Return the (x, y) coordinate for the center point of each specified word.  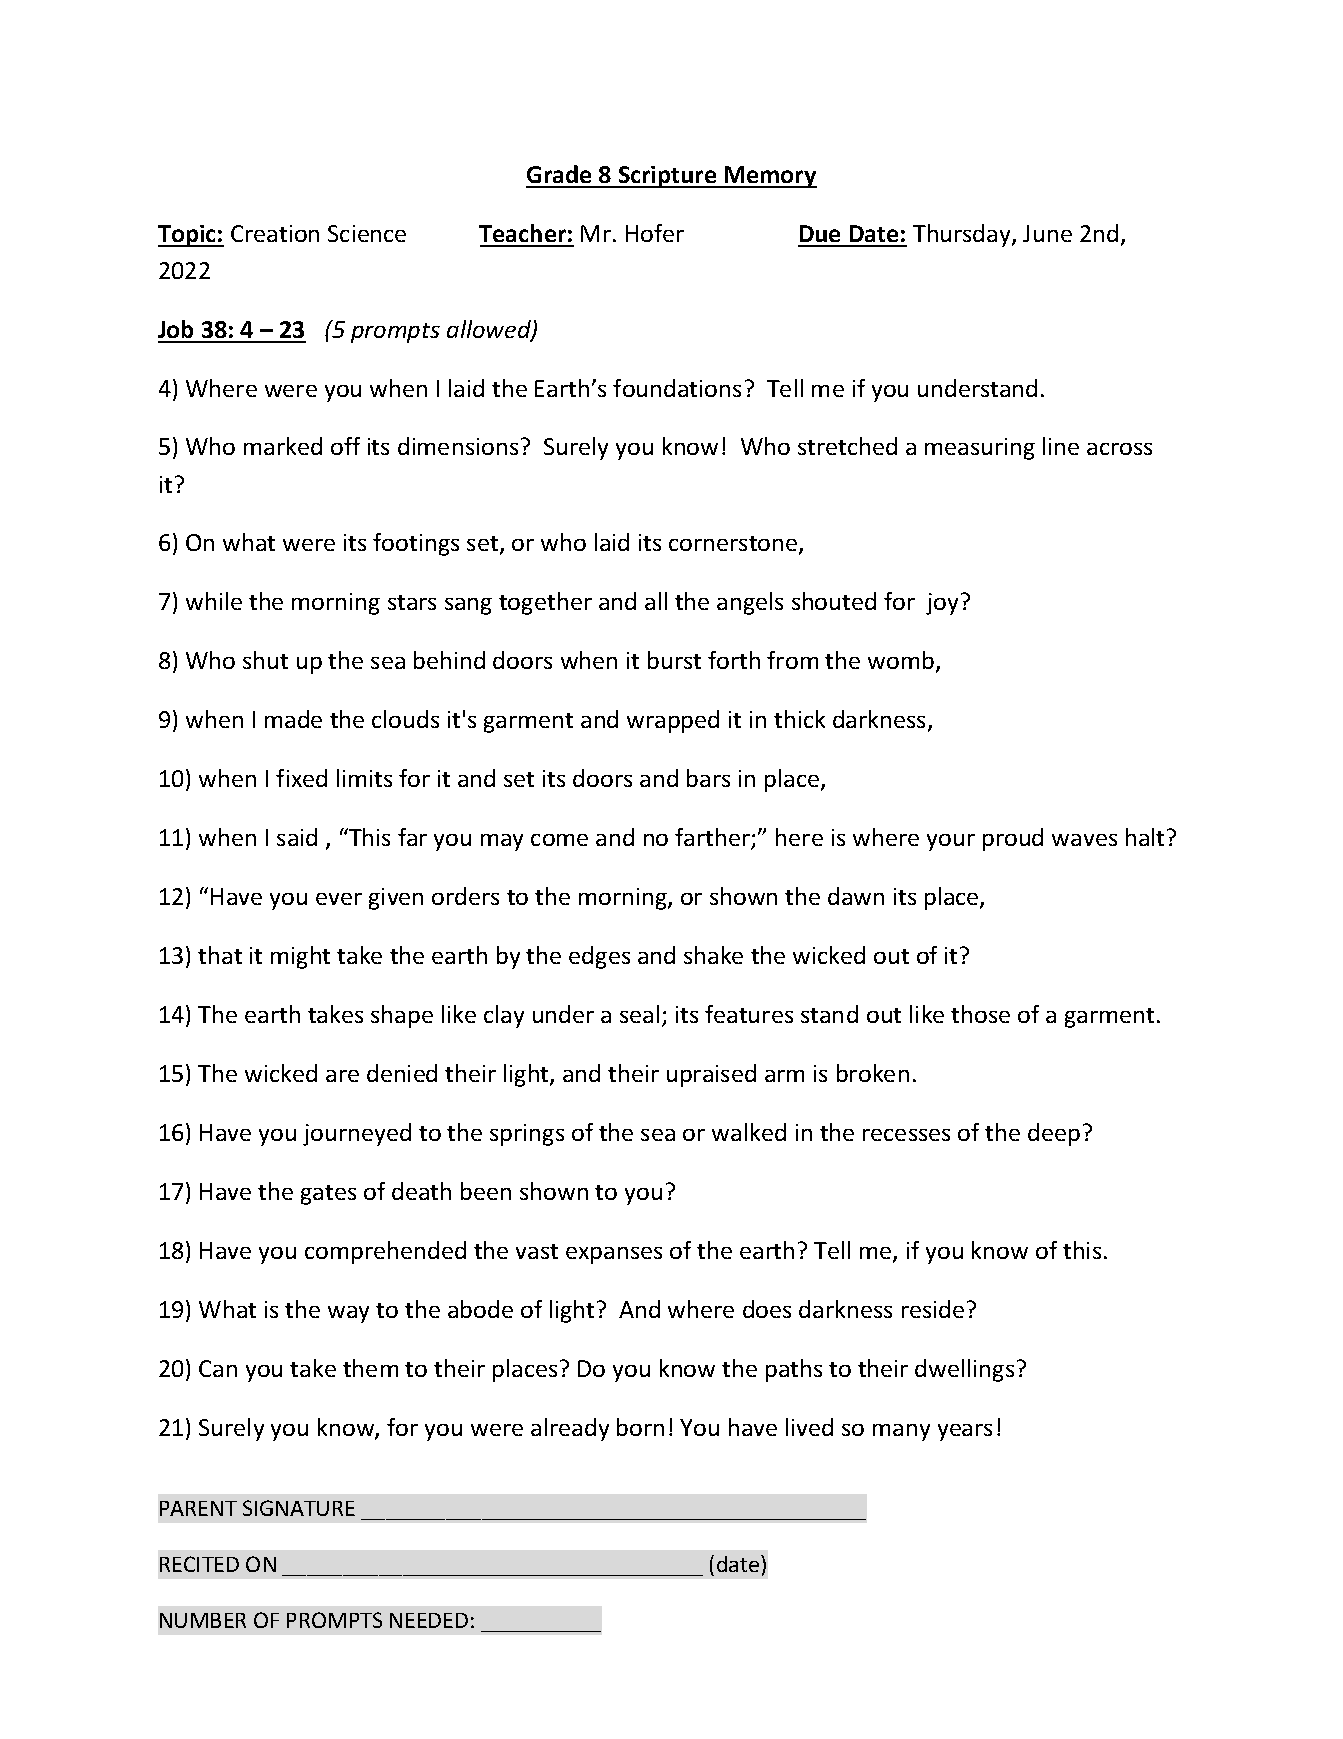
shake (713, 955)
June (1047, 233)
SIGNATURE (299, 1508)
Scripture (668, 177)
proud (1013, 839)
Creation (275, 233)
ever (339, 899)
